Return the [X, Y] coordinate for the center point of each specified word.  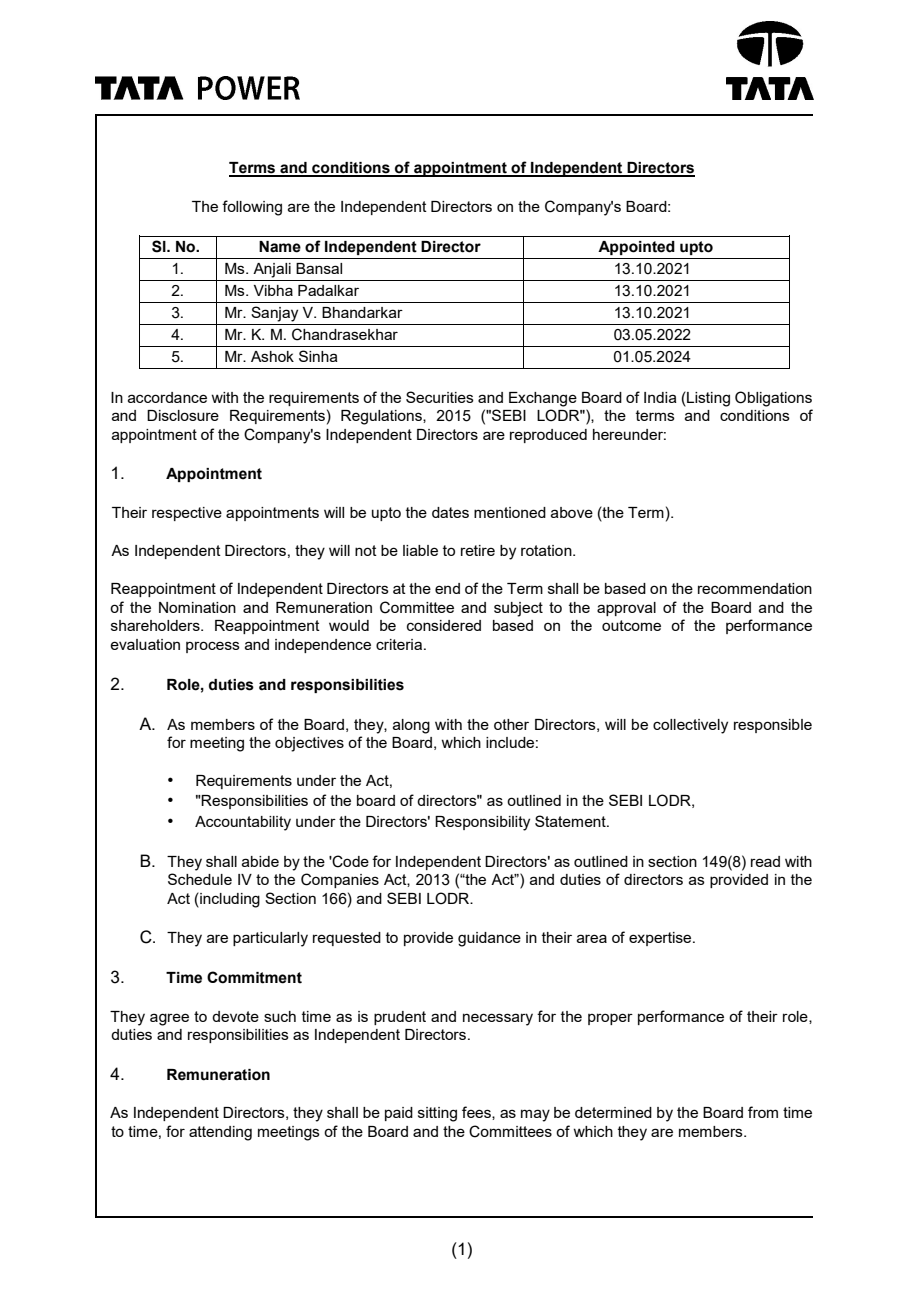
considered [444, 625]
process [213, 647]
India [660, 397]
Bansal [319, 268]
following [252, 208]
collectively [690, 726]
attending [220, 1133]
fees [477, 1113]
